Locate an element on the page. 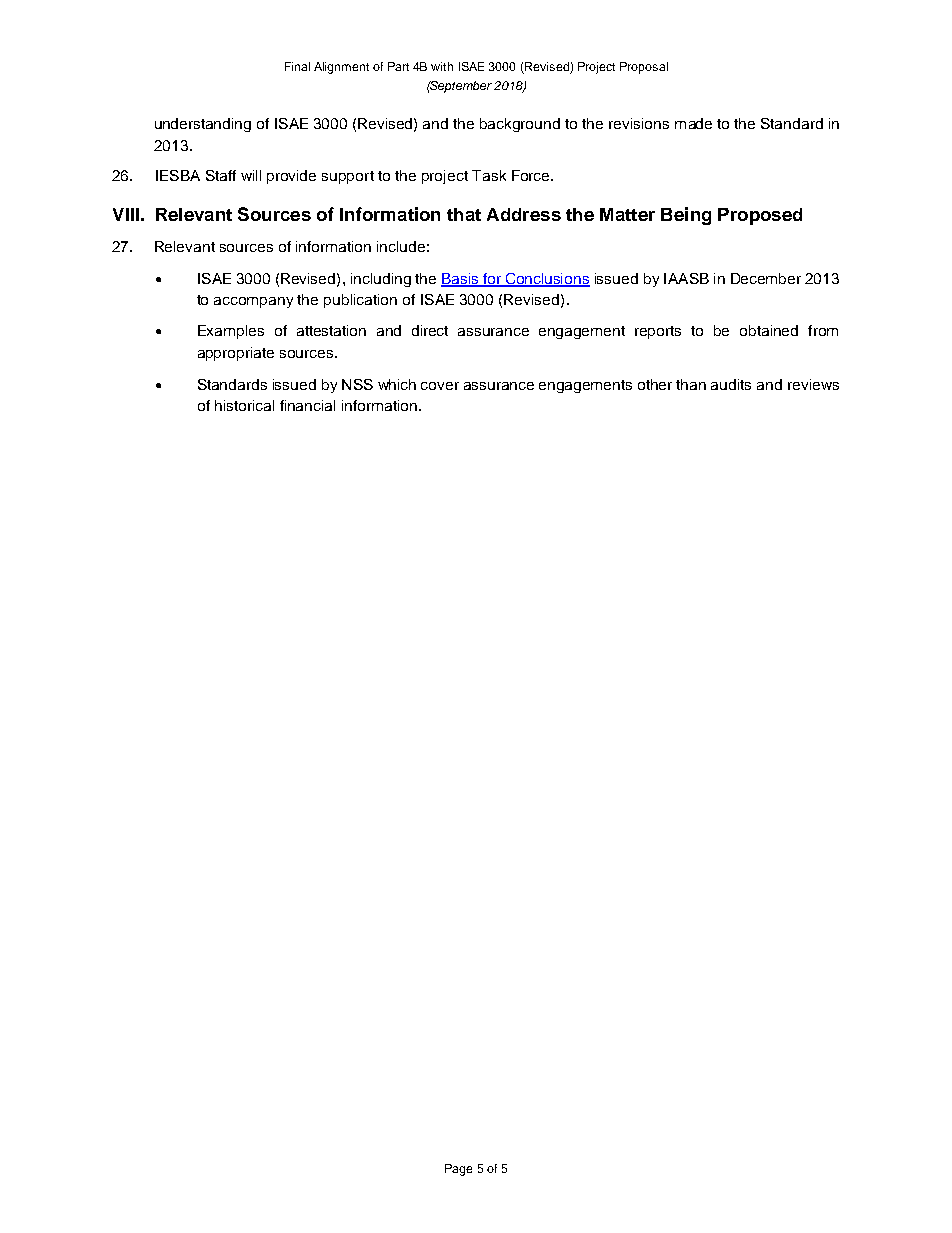  than is located at coordinates (691, 384).
